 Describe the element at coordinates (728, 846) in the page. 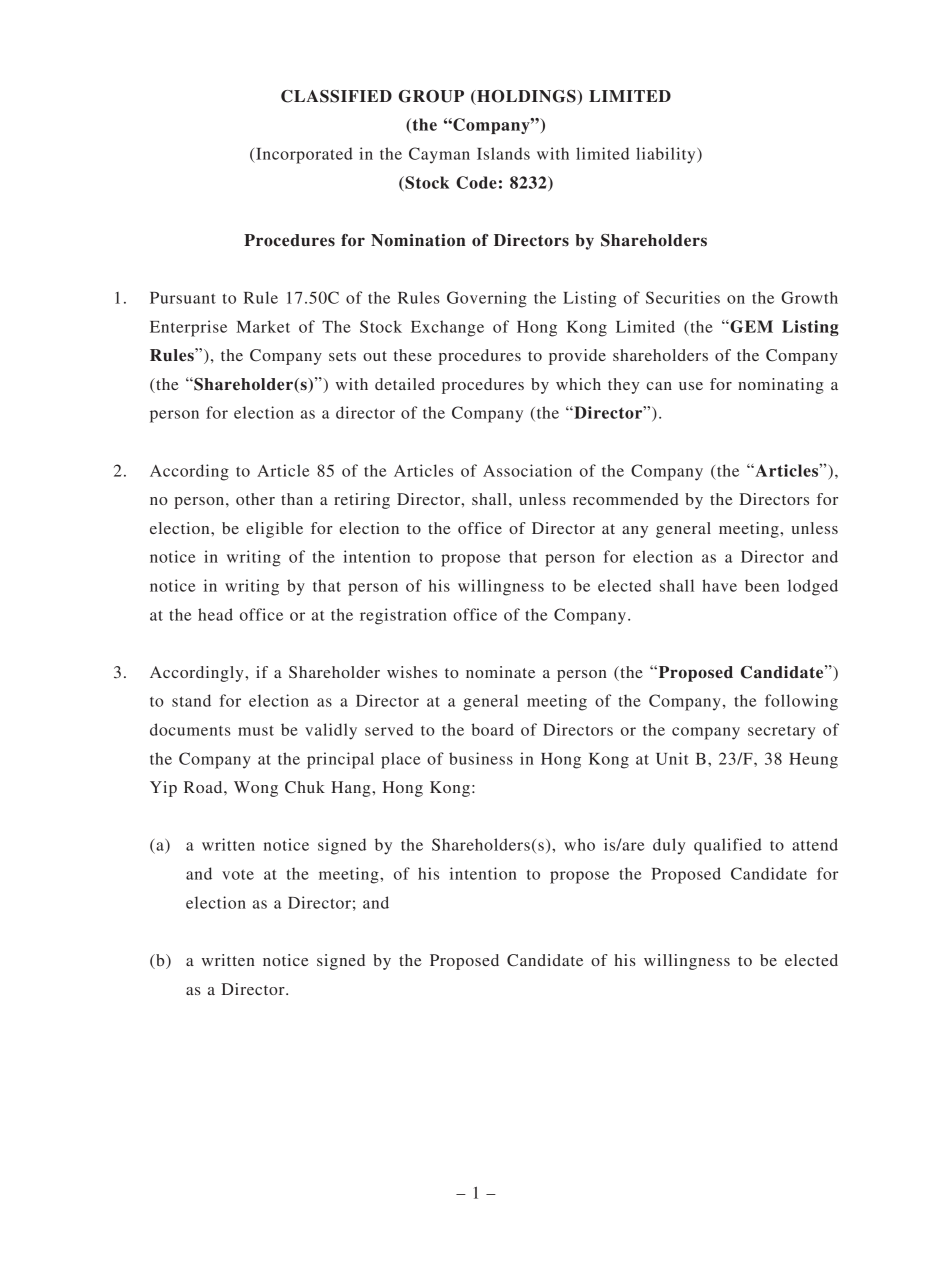

I see `qualified` at that location.
